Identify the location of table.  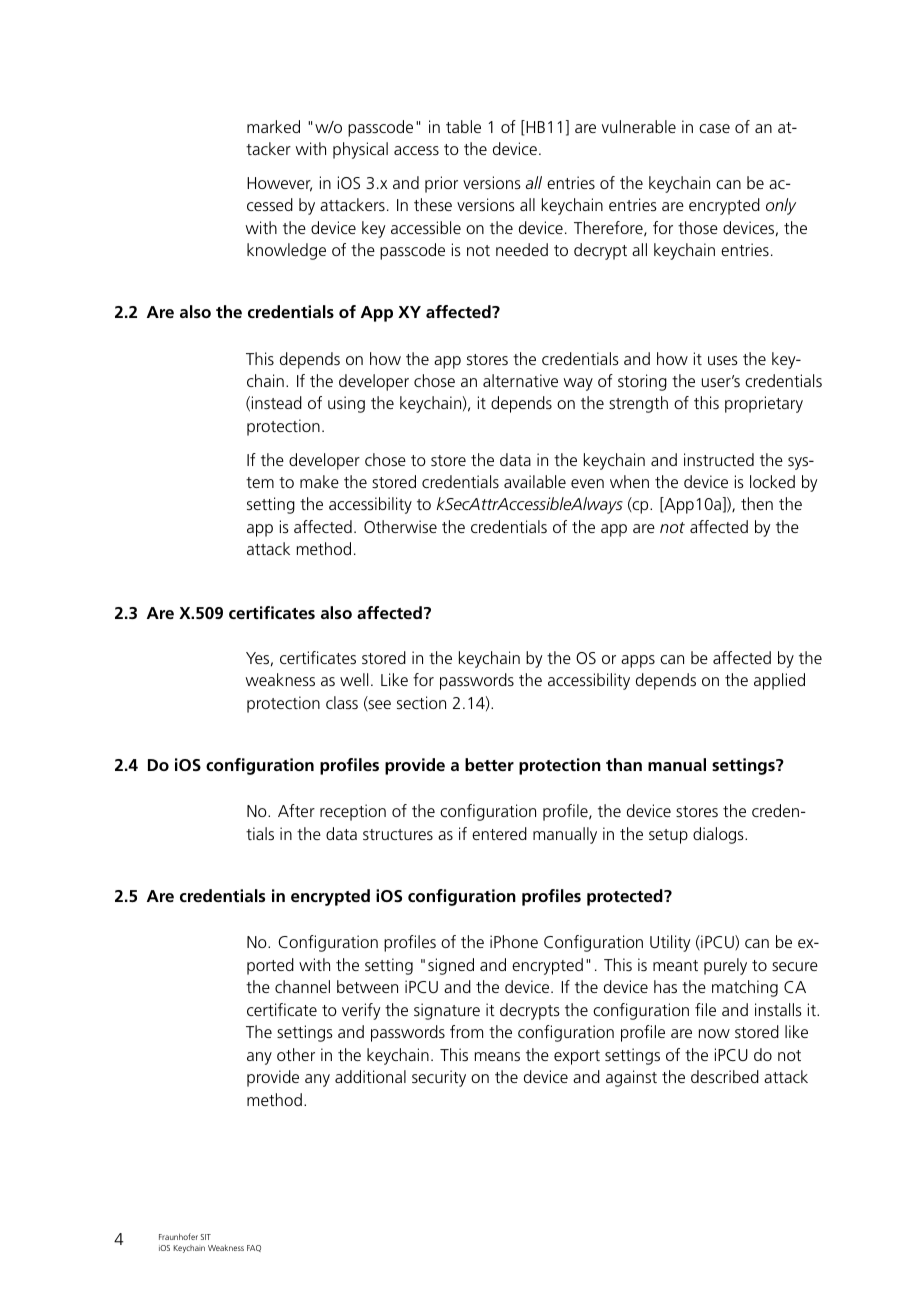
(463, 126).
